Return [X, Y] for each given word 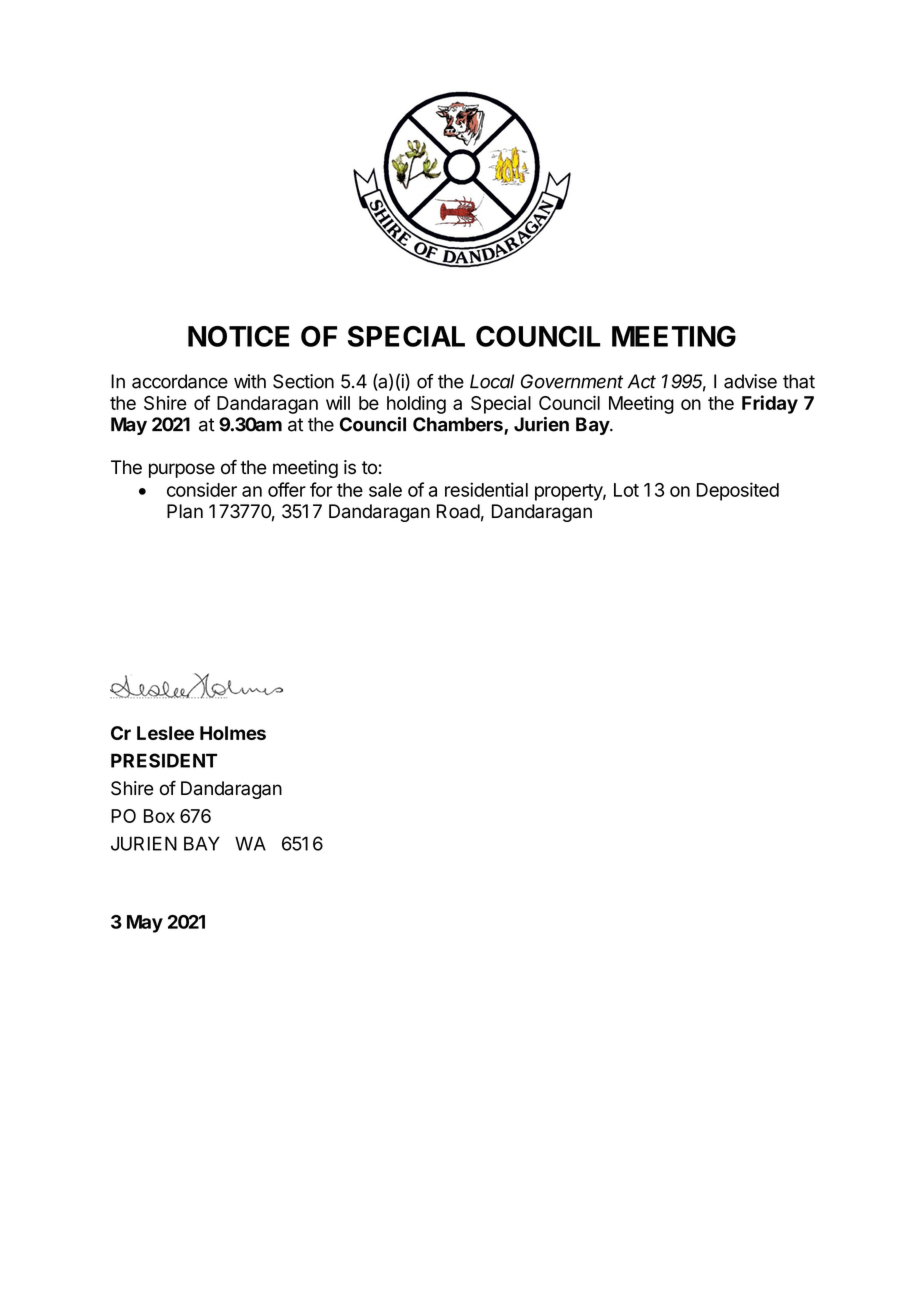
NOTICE [238, 336]
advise [750, 381]
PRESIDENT [164, 760]
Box [159, 816]
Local [492, 381]
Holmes [233, 733]
